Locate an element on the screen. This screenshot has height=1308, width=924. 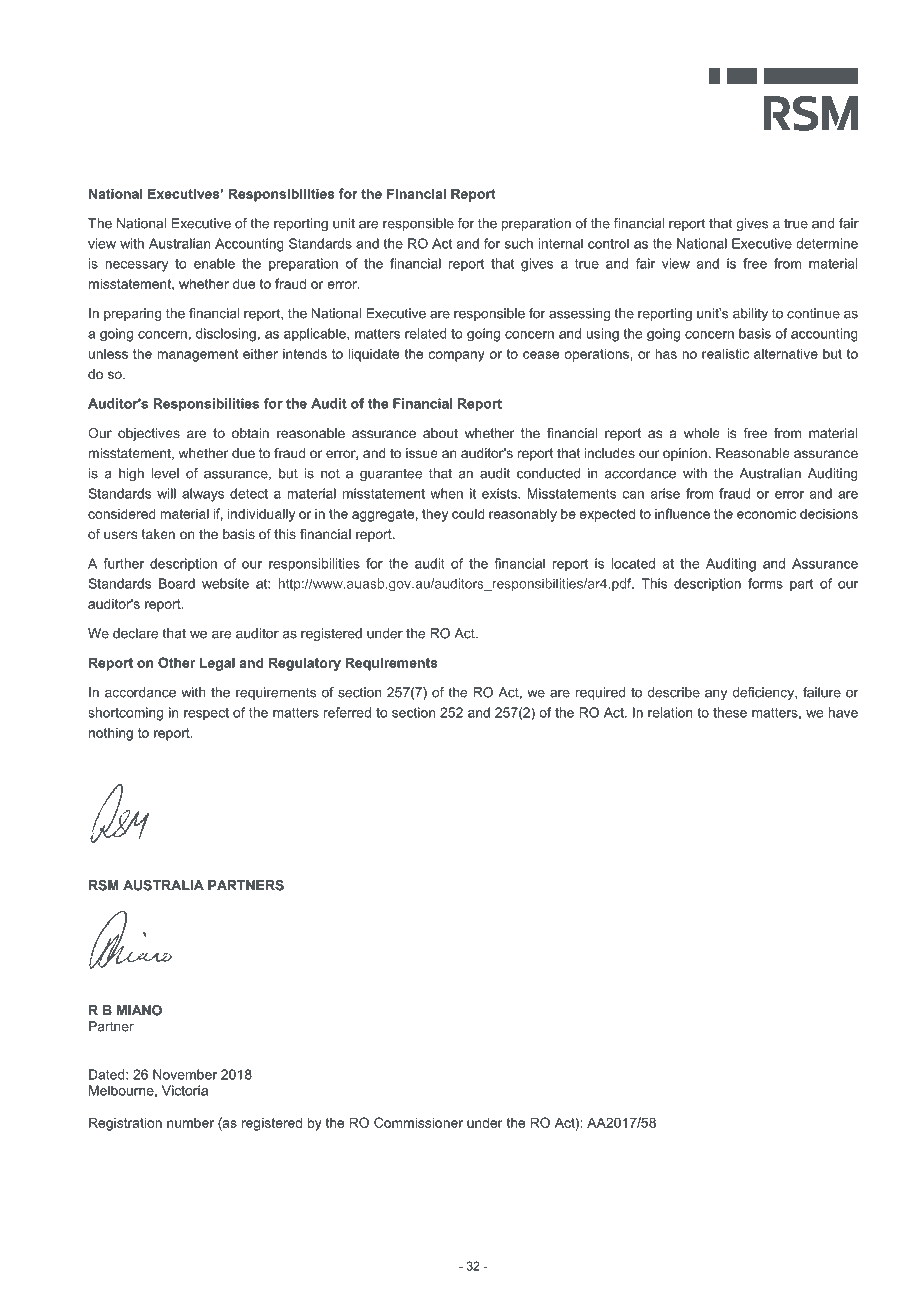
enable is located at coordinates (214, 263).
